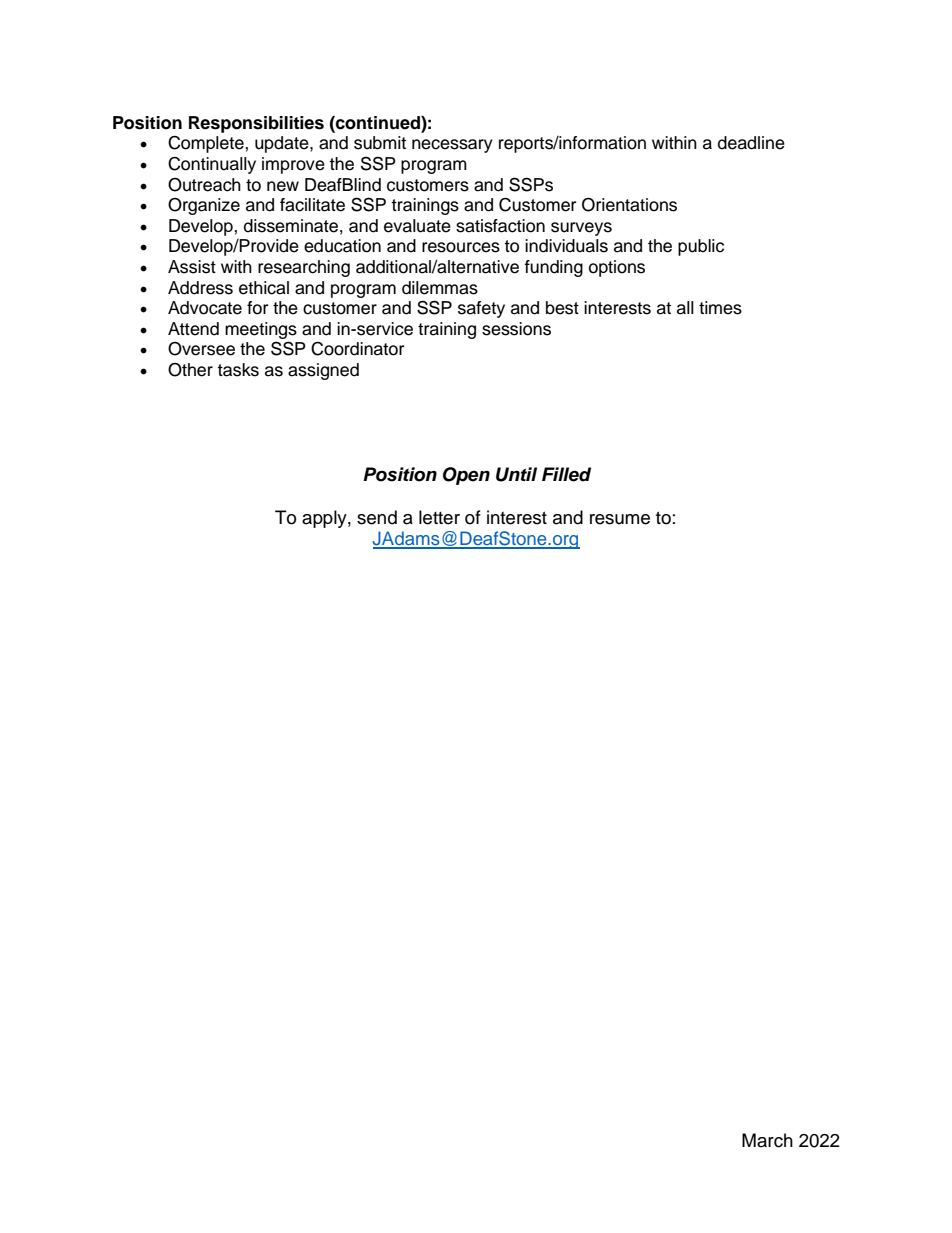  What do you see at coordinates (439, 517) in the screenshot?
I see `letter` at bounding box center [439, 517].
